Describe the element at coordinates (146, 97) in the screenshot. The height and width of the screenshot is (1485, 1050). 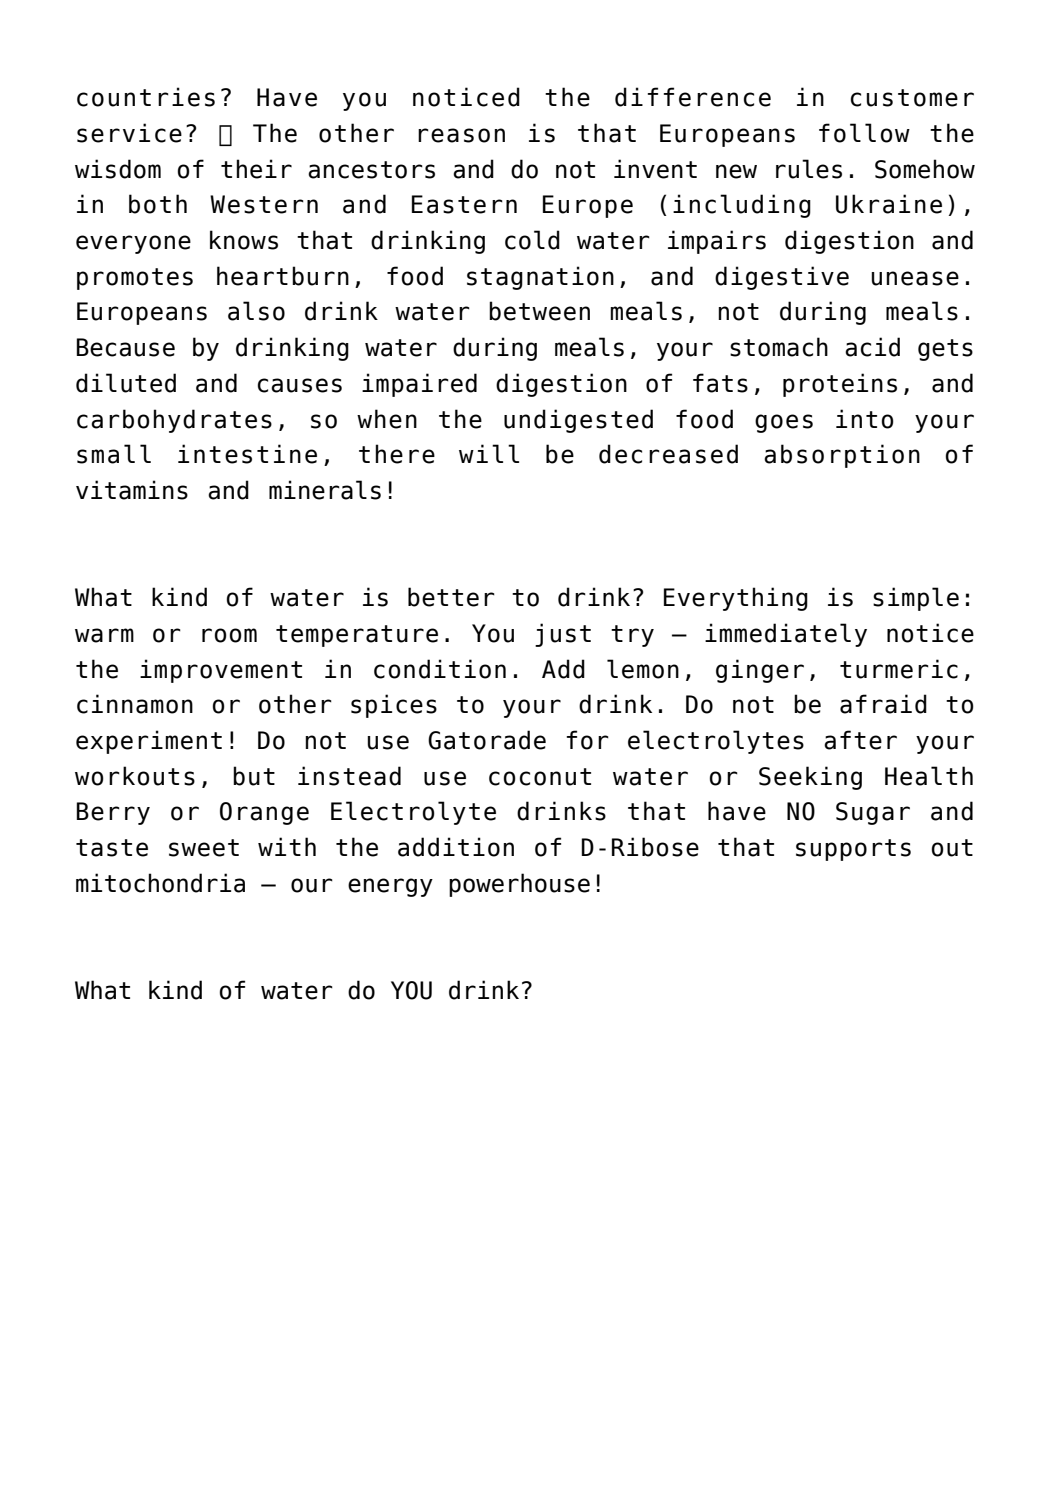
I see `countries` at that location.
